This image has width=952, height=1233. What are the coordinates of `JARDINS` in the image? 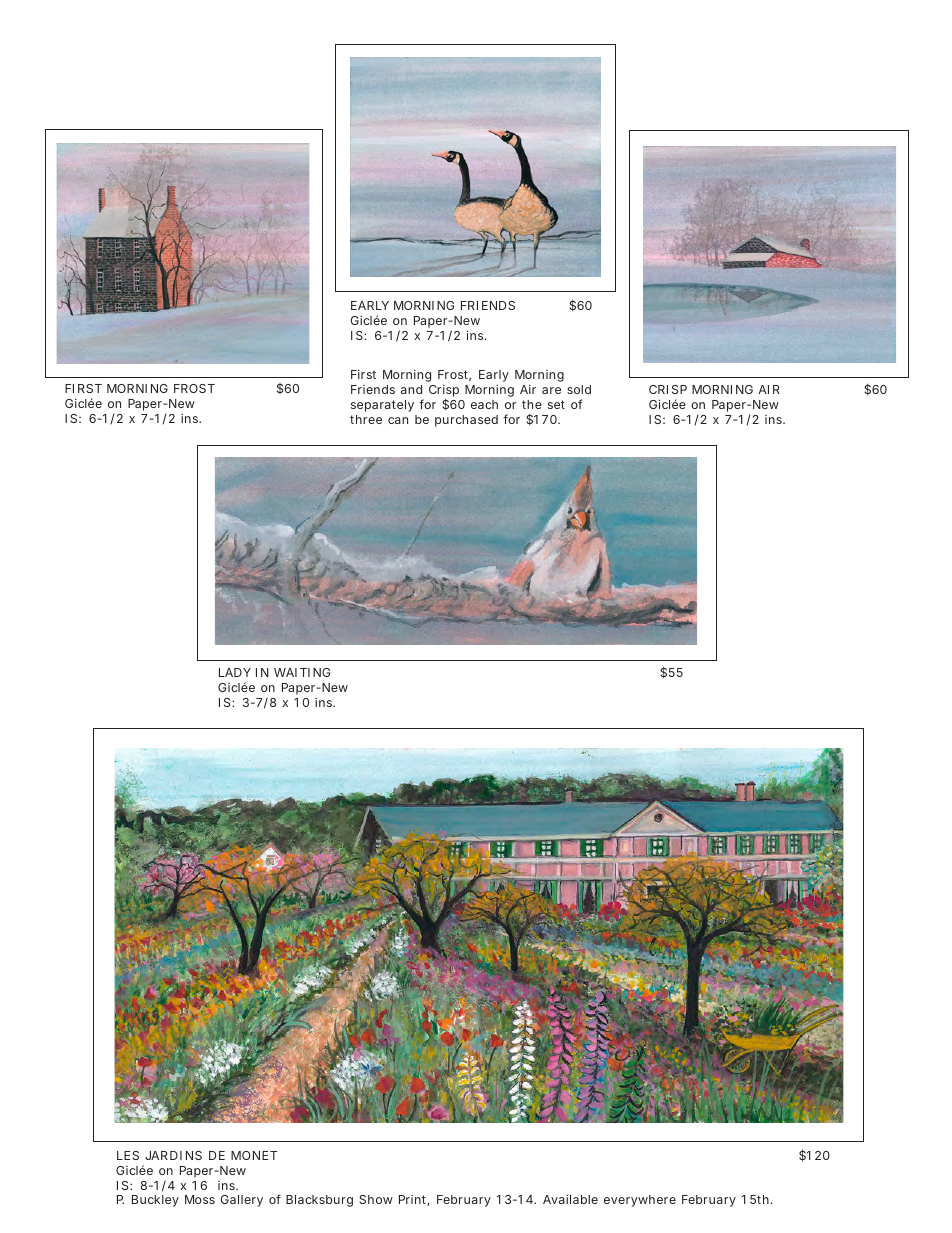 It's located at (173, 1155).
